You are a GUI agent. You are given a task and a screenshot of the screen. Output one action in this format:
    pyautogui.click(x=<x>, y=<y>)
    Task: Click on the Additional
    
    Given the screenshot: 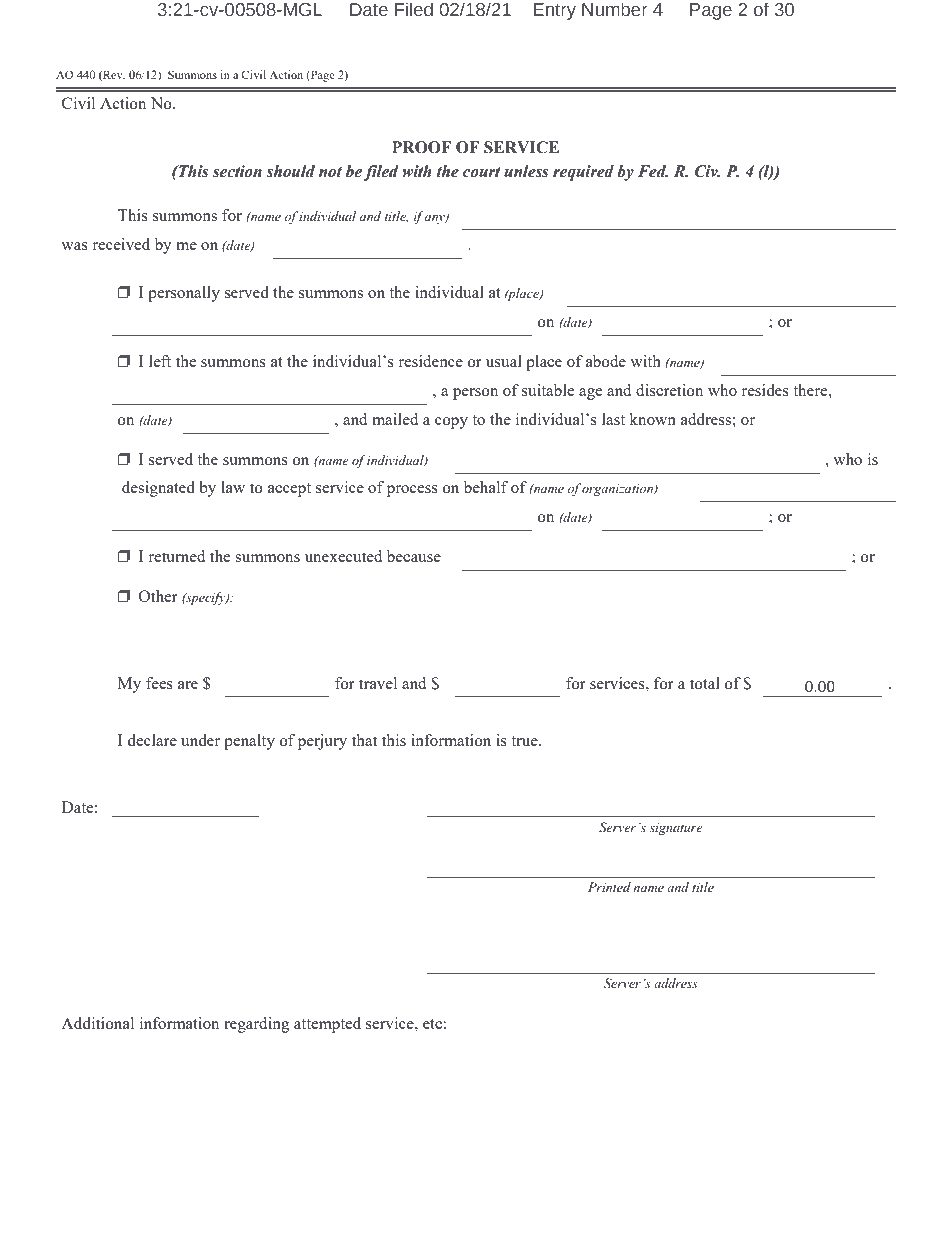 What is the action you would take?
    pyautogui.click(x=97, y=1023)
